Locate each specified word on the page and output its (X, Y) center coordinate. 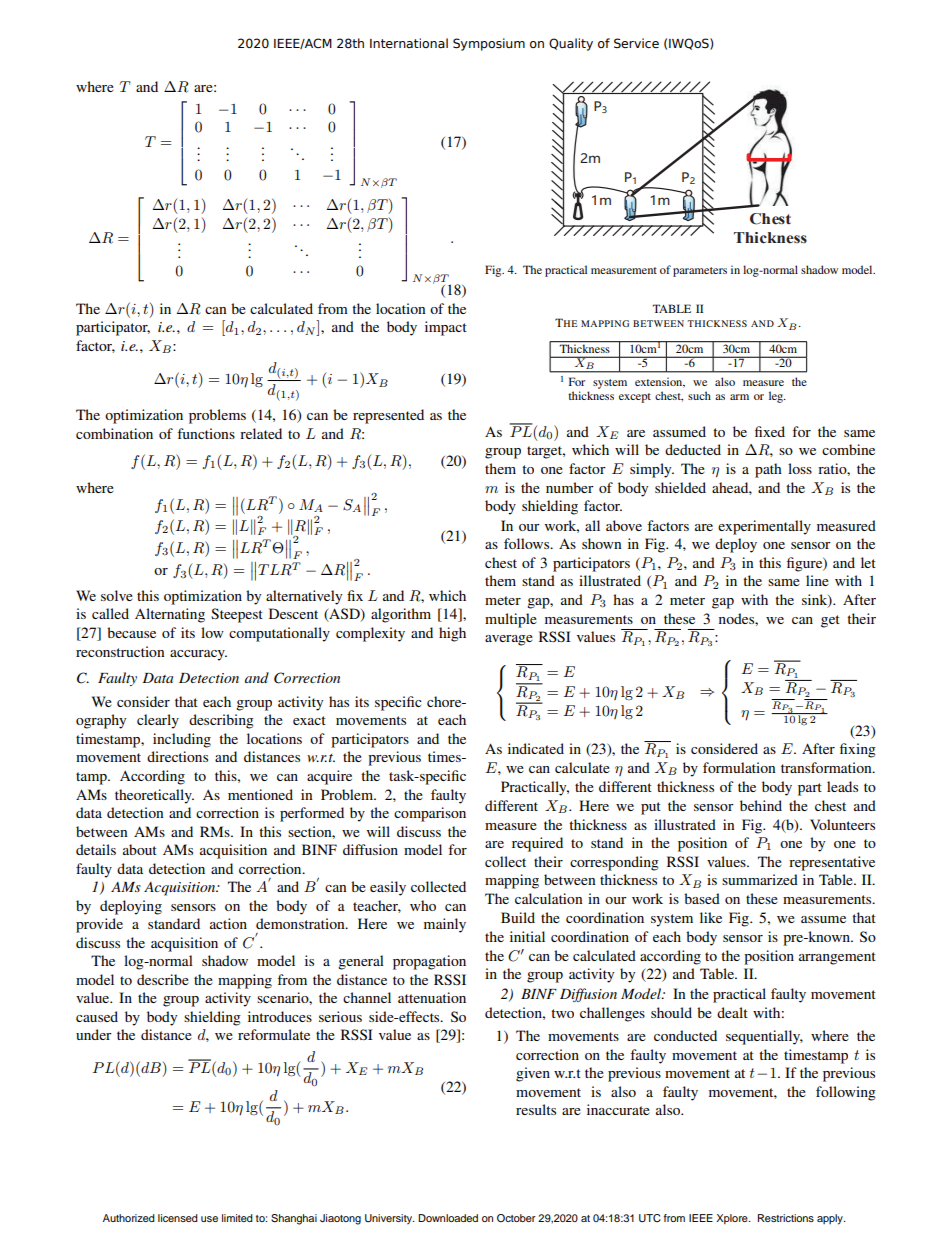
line (817, 580)
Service (636, 43)
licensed (178, 1218)
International (409, 43)
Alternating (170, 615)
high (452, 634)
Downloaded (448, 1218)
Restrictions (786, 1218)
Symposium (489, 44)
